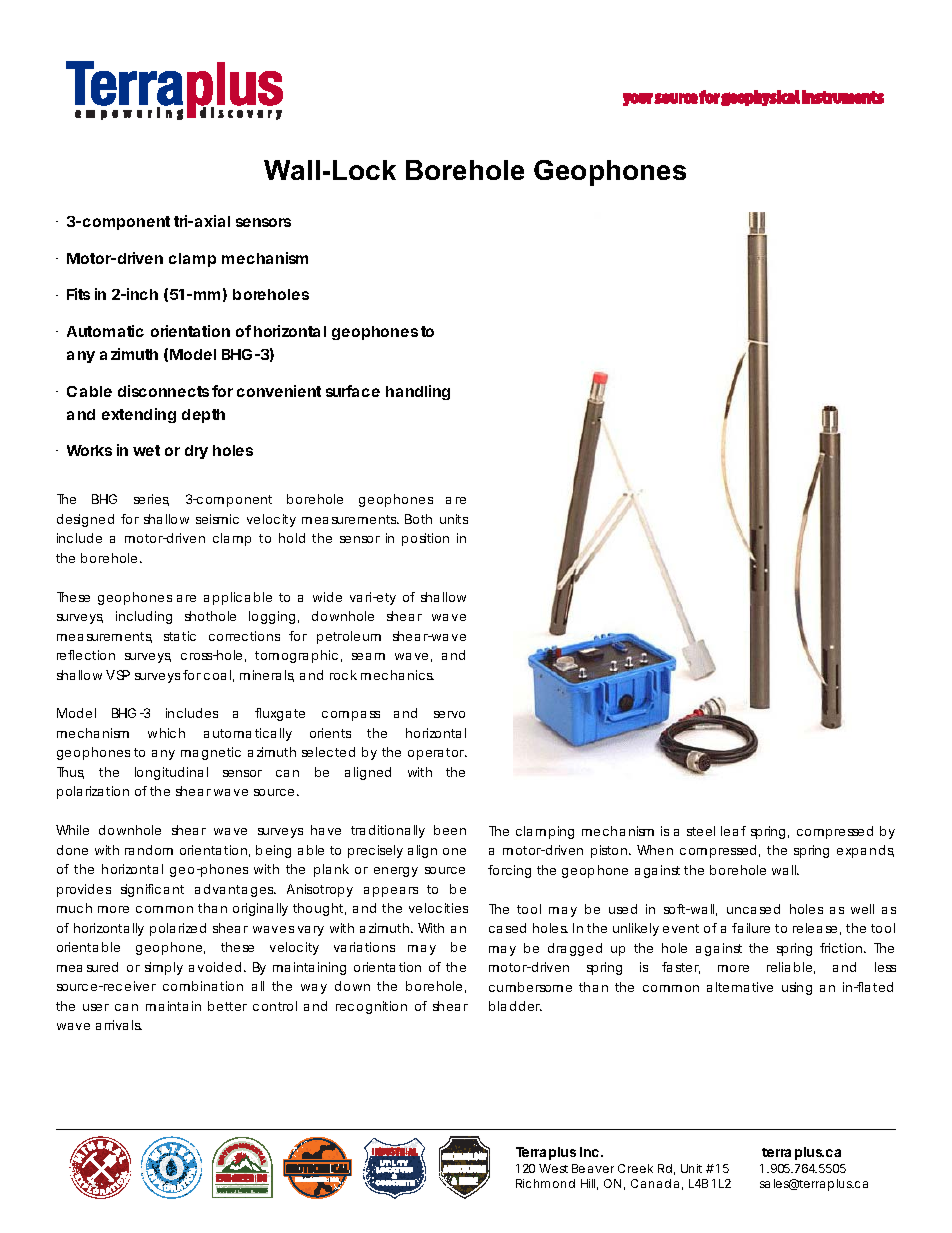 The image size is (952, 1233). What do you see at coordinates (78, 294) in the document?
I see `Fits` at bounding box center [78, 294].
